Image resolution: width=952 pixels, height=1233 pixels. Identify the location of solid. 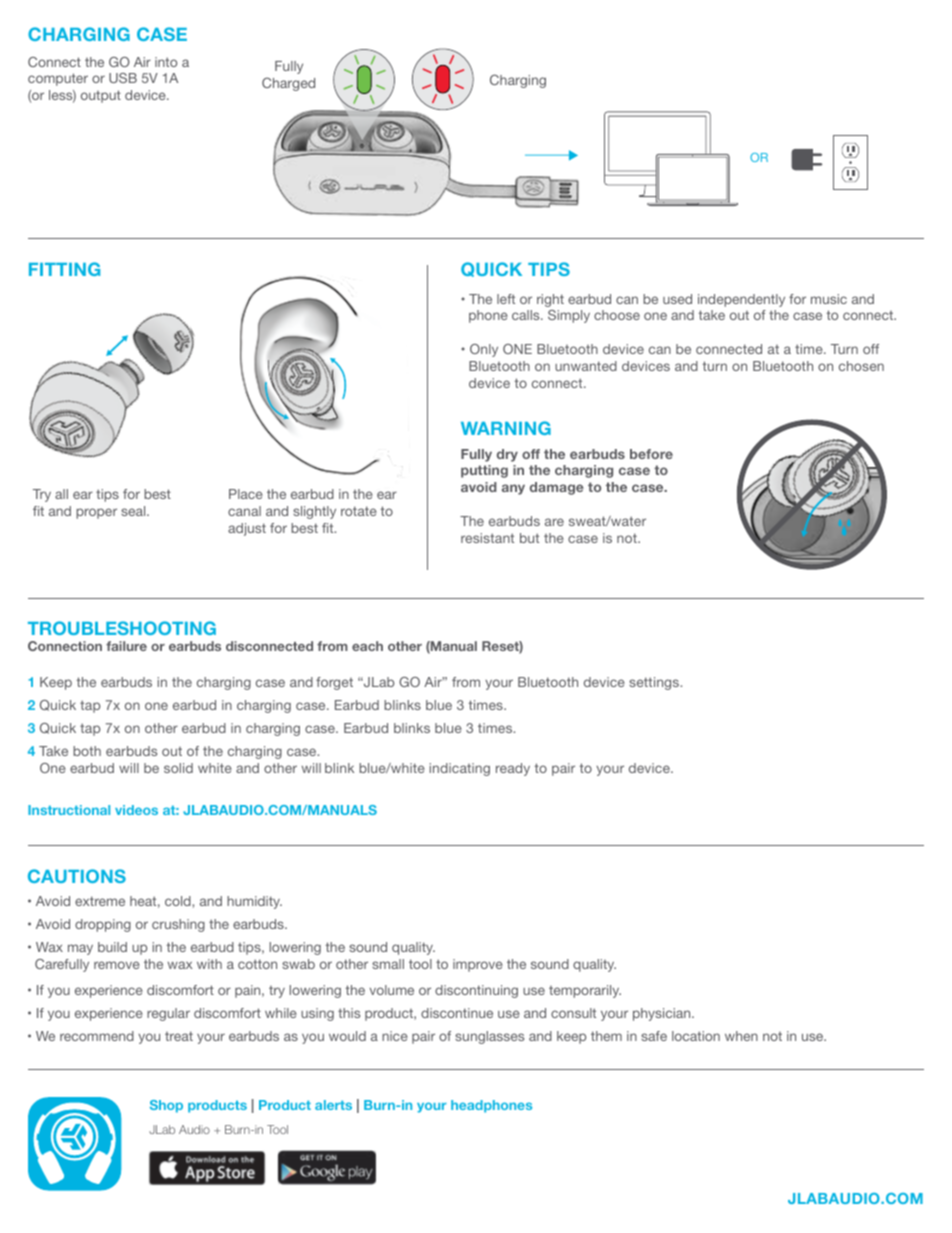
(178, 768).
